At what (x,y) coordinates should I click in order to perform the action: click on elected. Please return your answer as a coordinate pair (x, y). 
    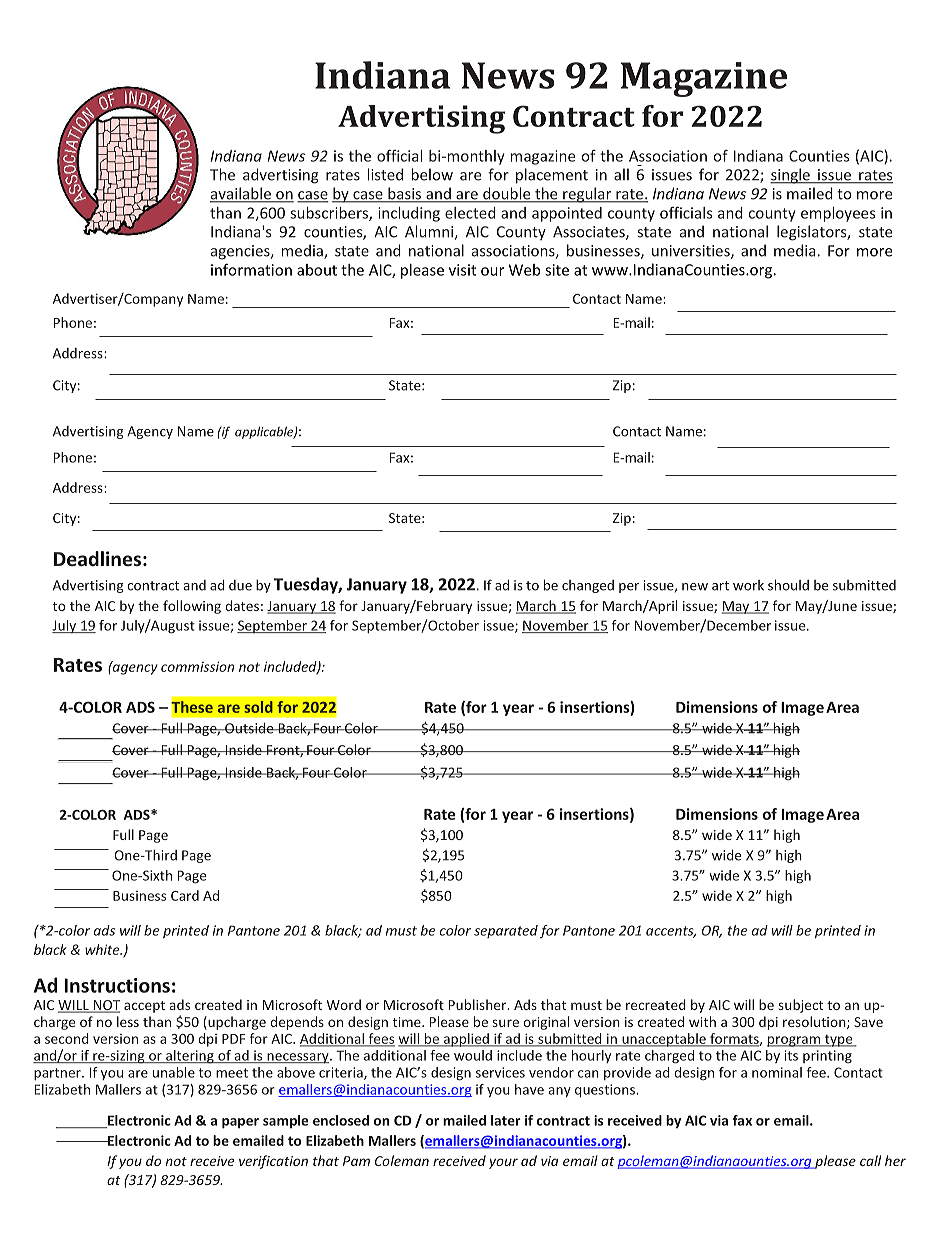
    Looking at the image, I should click on (470, 213).
